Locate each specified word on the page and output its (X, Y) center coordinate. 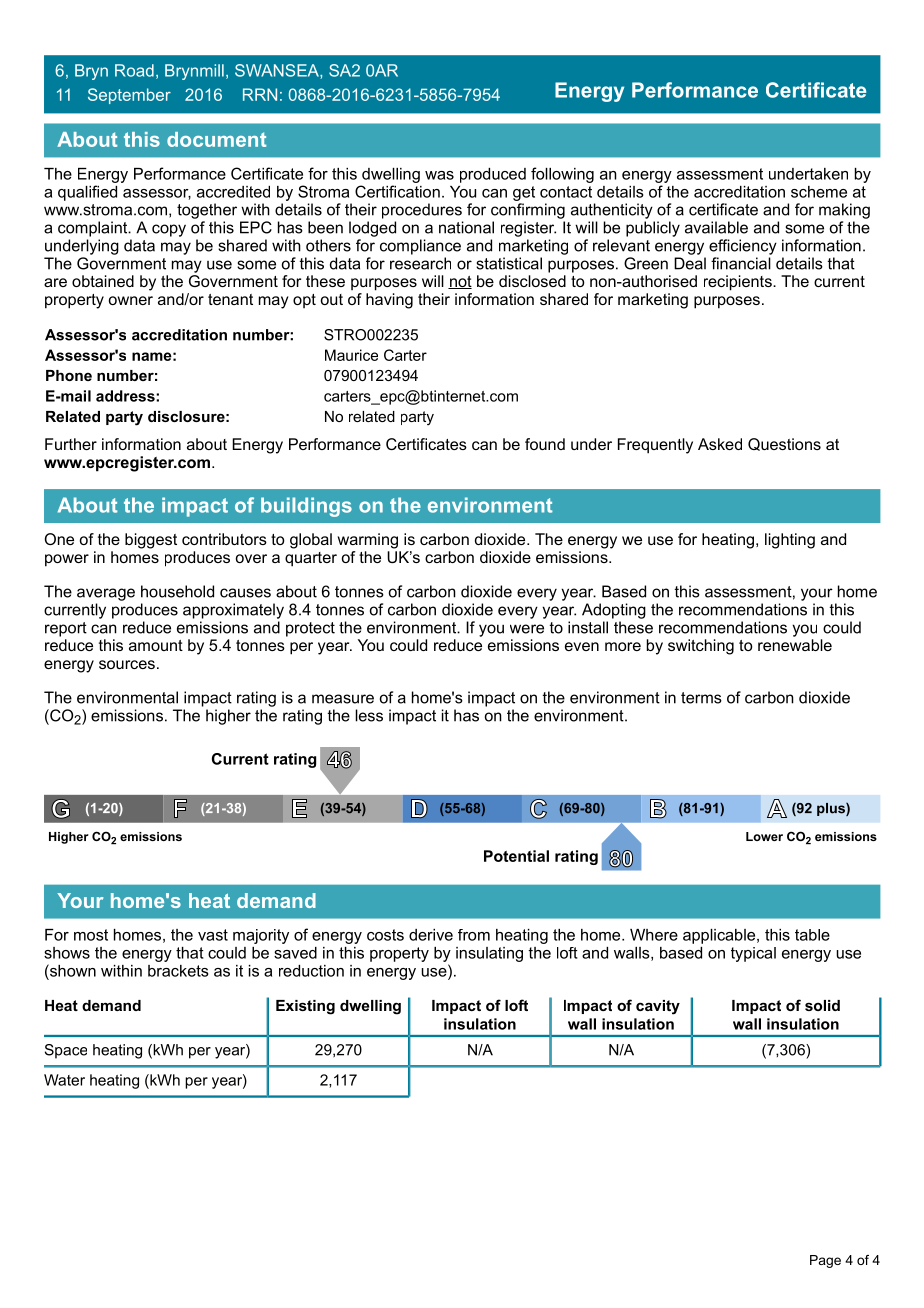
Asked (720, 444)
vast (213, 935)
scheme (819, 192)
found (545, 444)
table (812, 935)
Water (64, 1080)
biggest (151, 541)
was (439, 175)
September (129, 96)
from (474, 935)
